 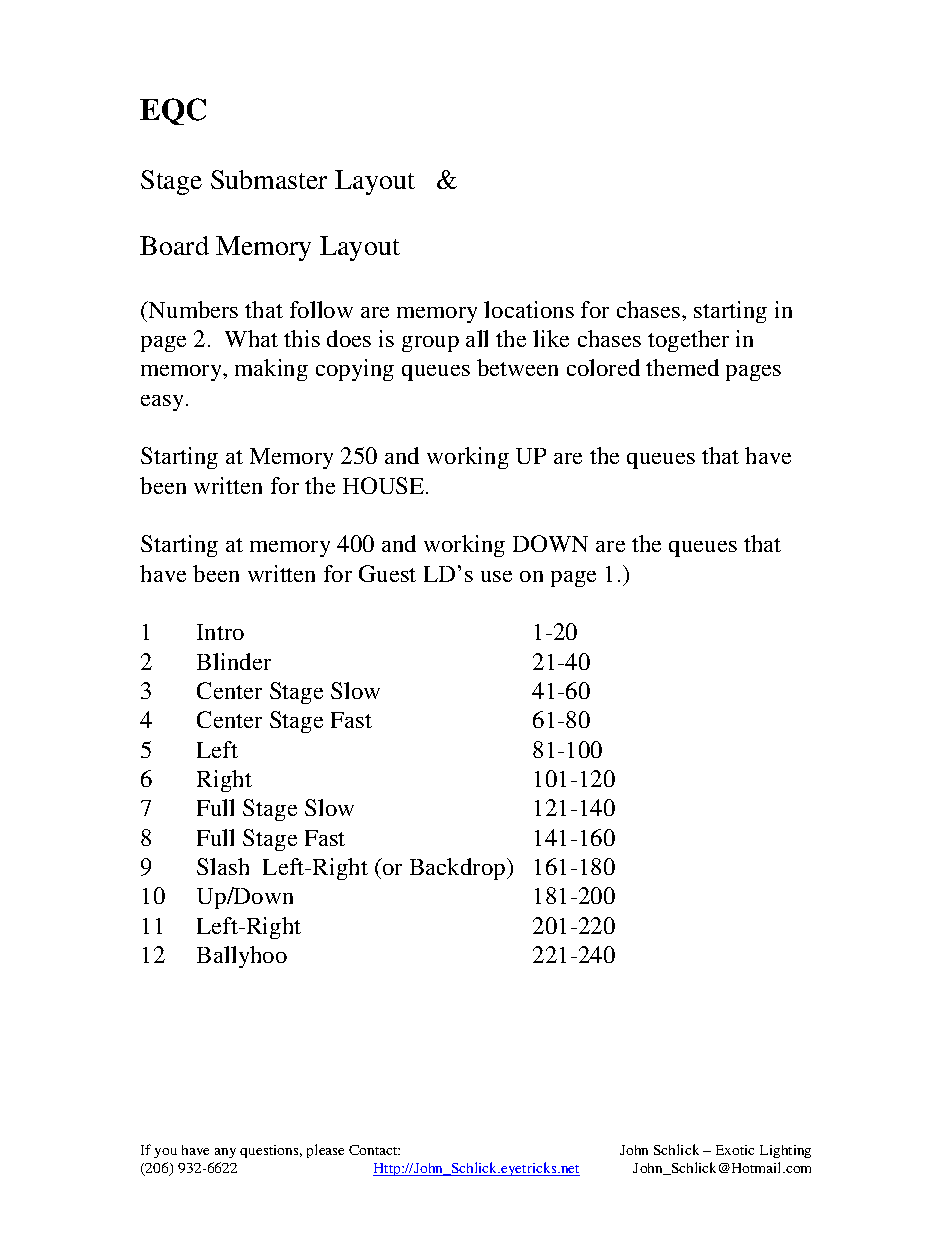 I want to click on Exotic, so click(x=735, y=1150).
